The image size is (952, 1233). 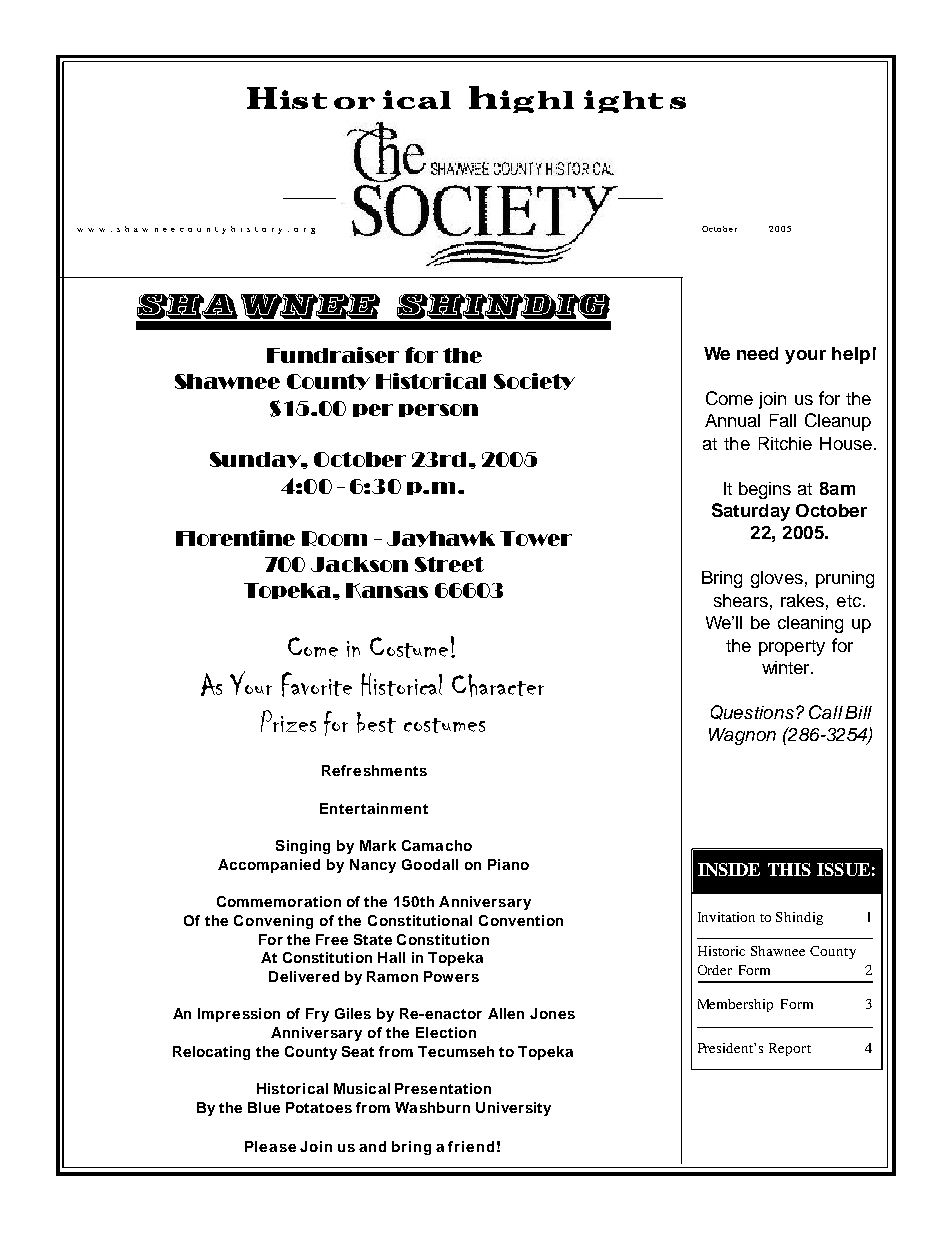 I want to click on Saturday, so click(x=751, y=512).
